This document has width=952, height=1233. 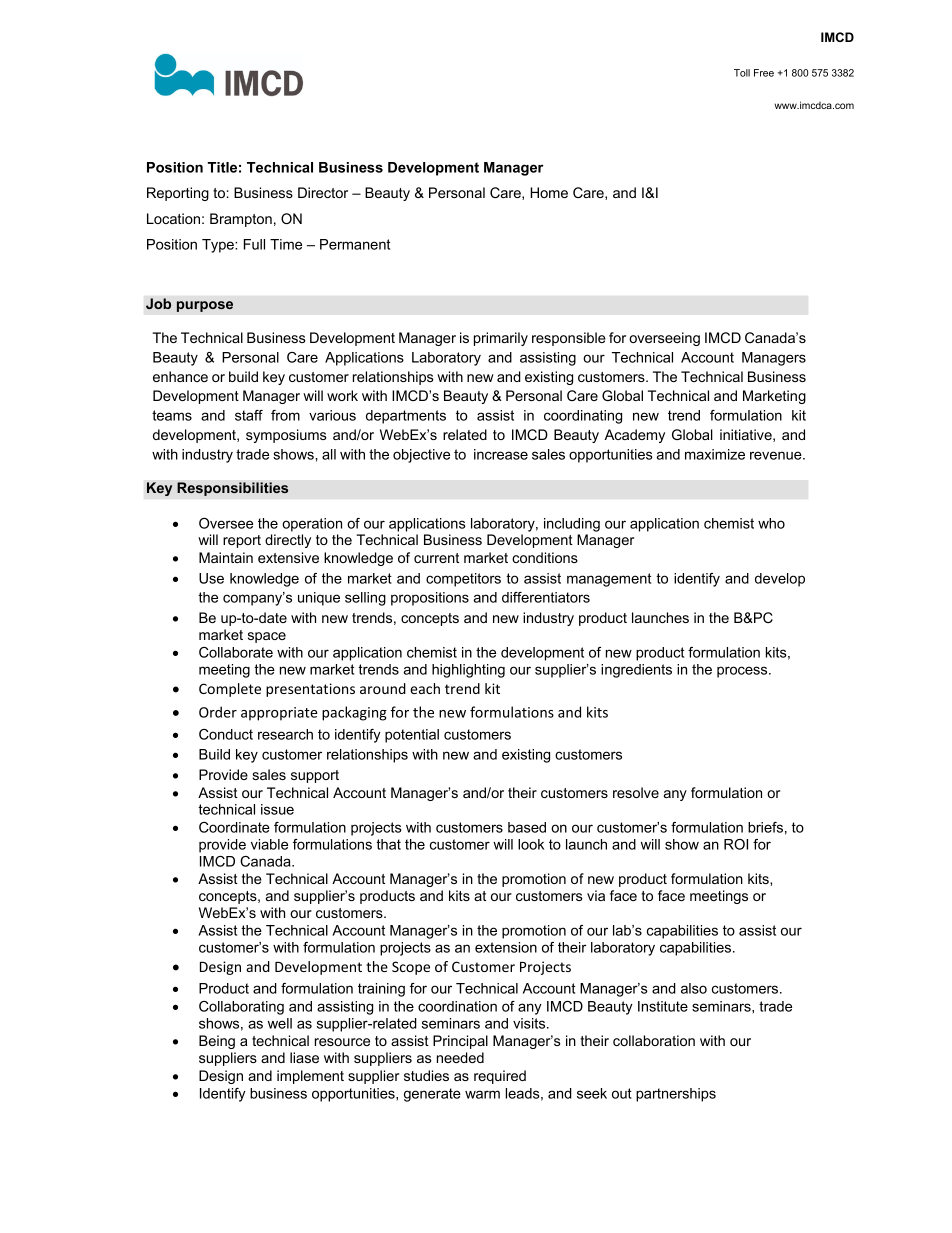 What do you see at coordinates (634, 436) in the document?
I see `Academy` at bounding box center [634, 436].
